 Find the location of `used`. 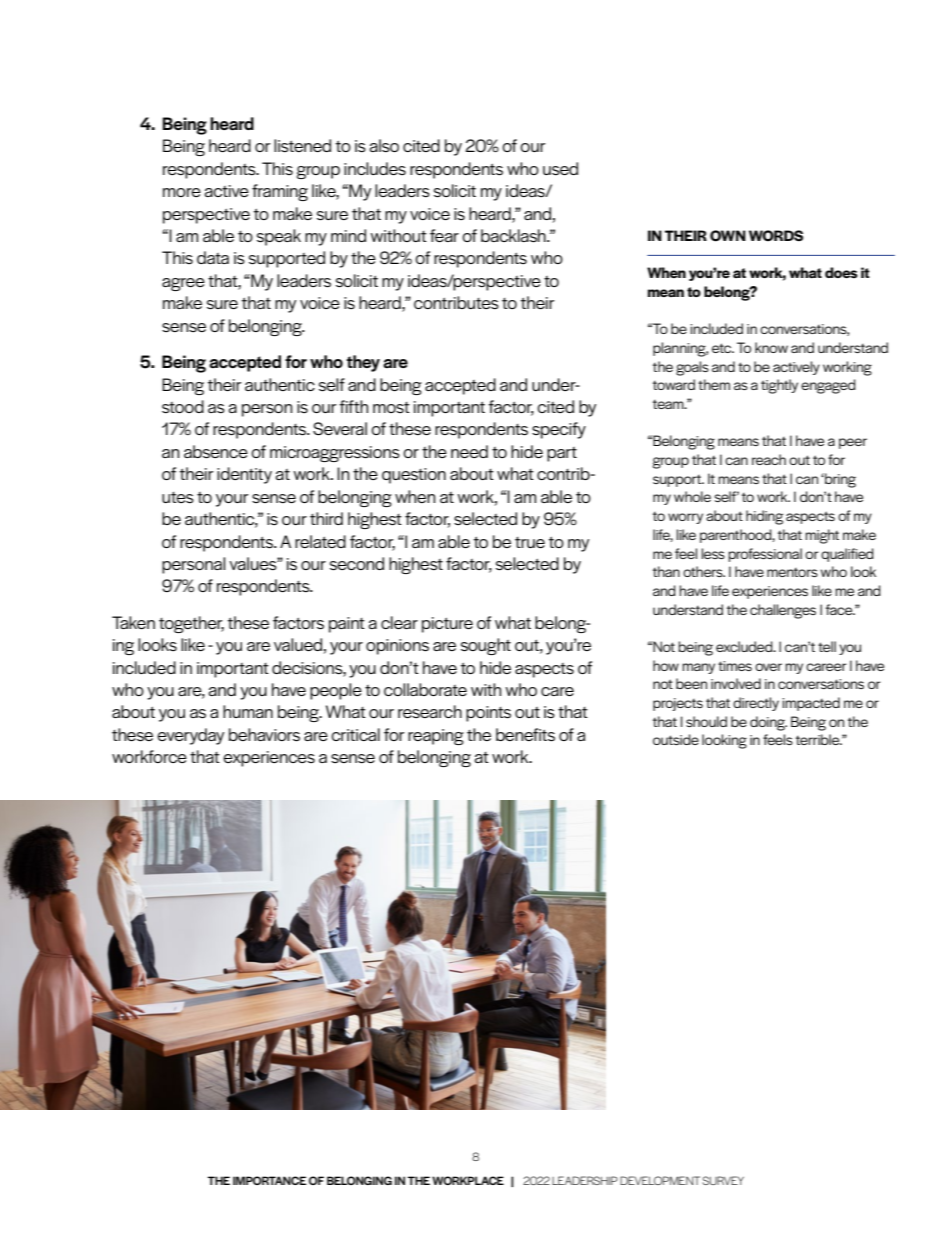

used is located at coordinates (560, 169).
